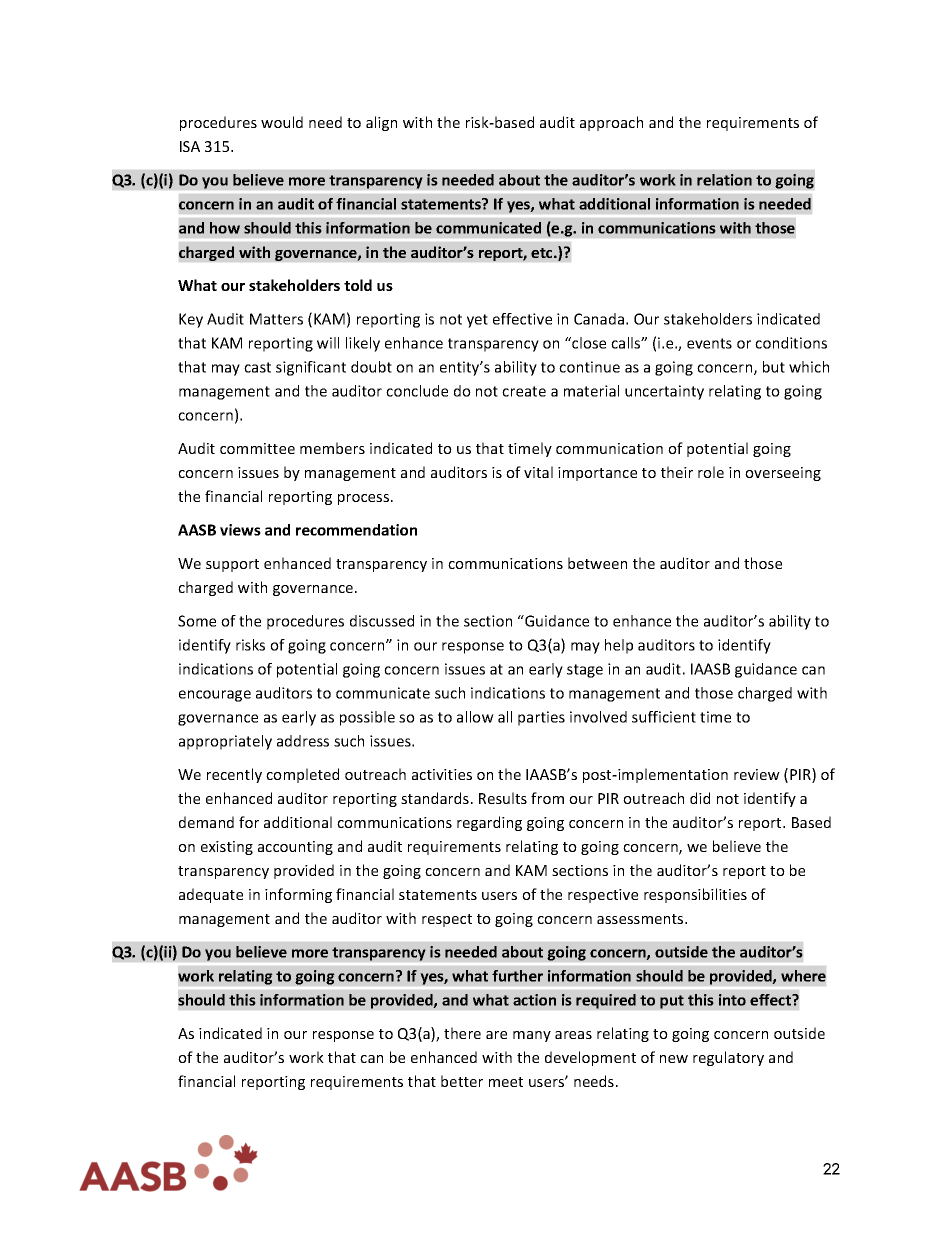 The height and width of the screenshot is (1233, 952). I want to click on there, so click(462, 1033).
